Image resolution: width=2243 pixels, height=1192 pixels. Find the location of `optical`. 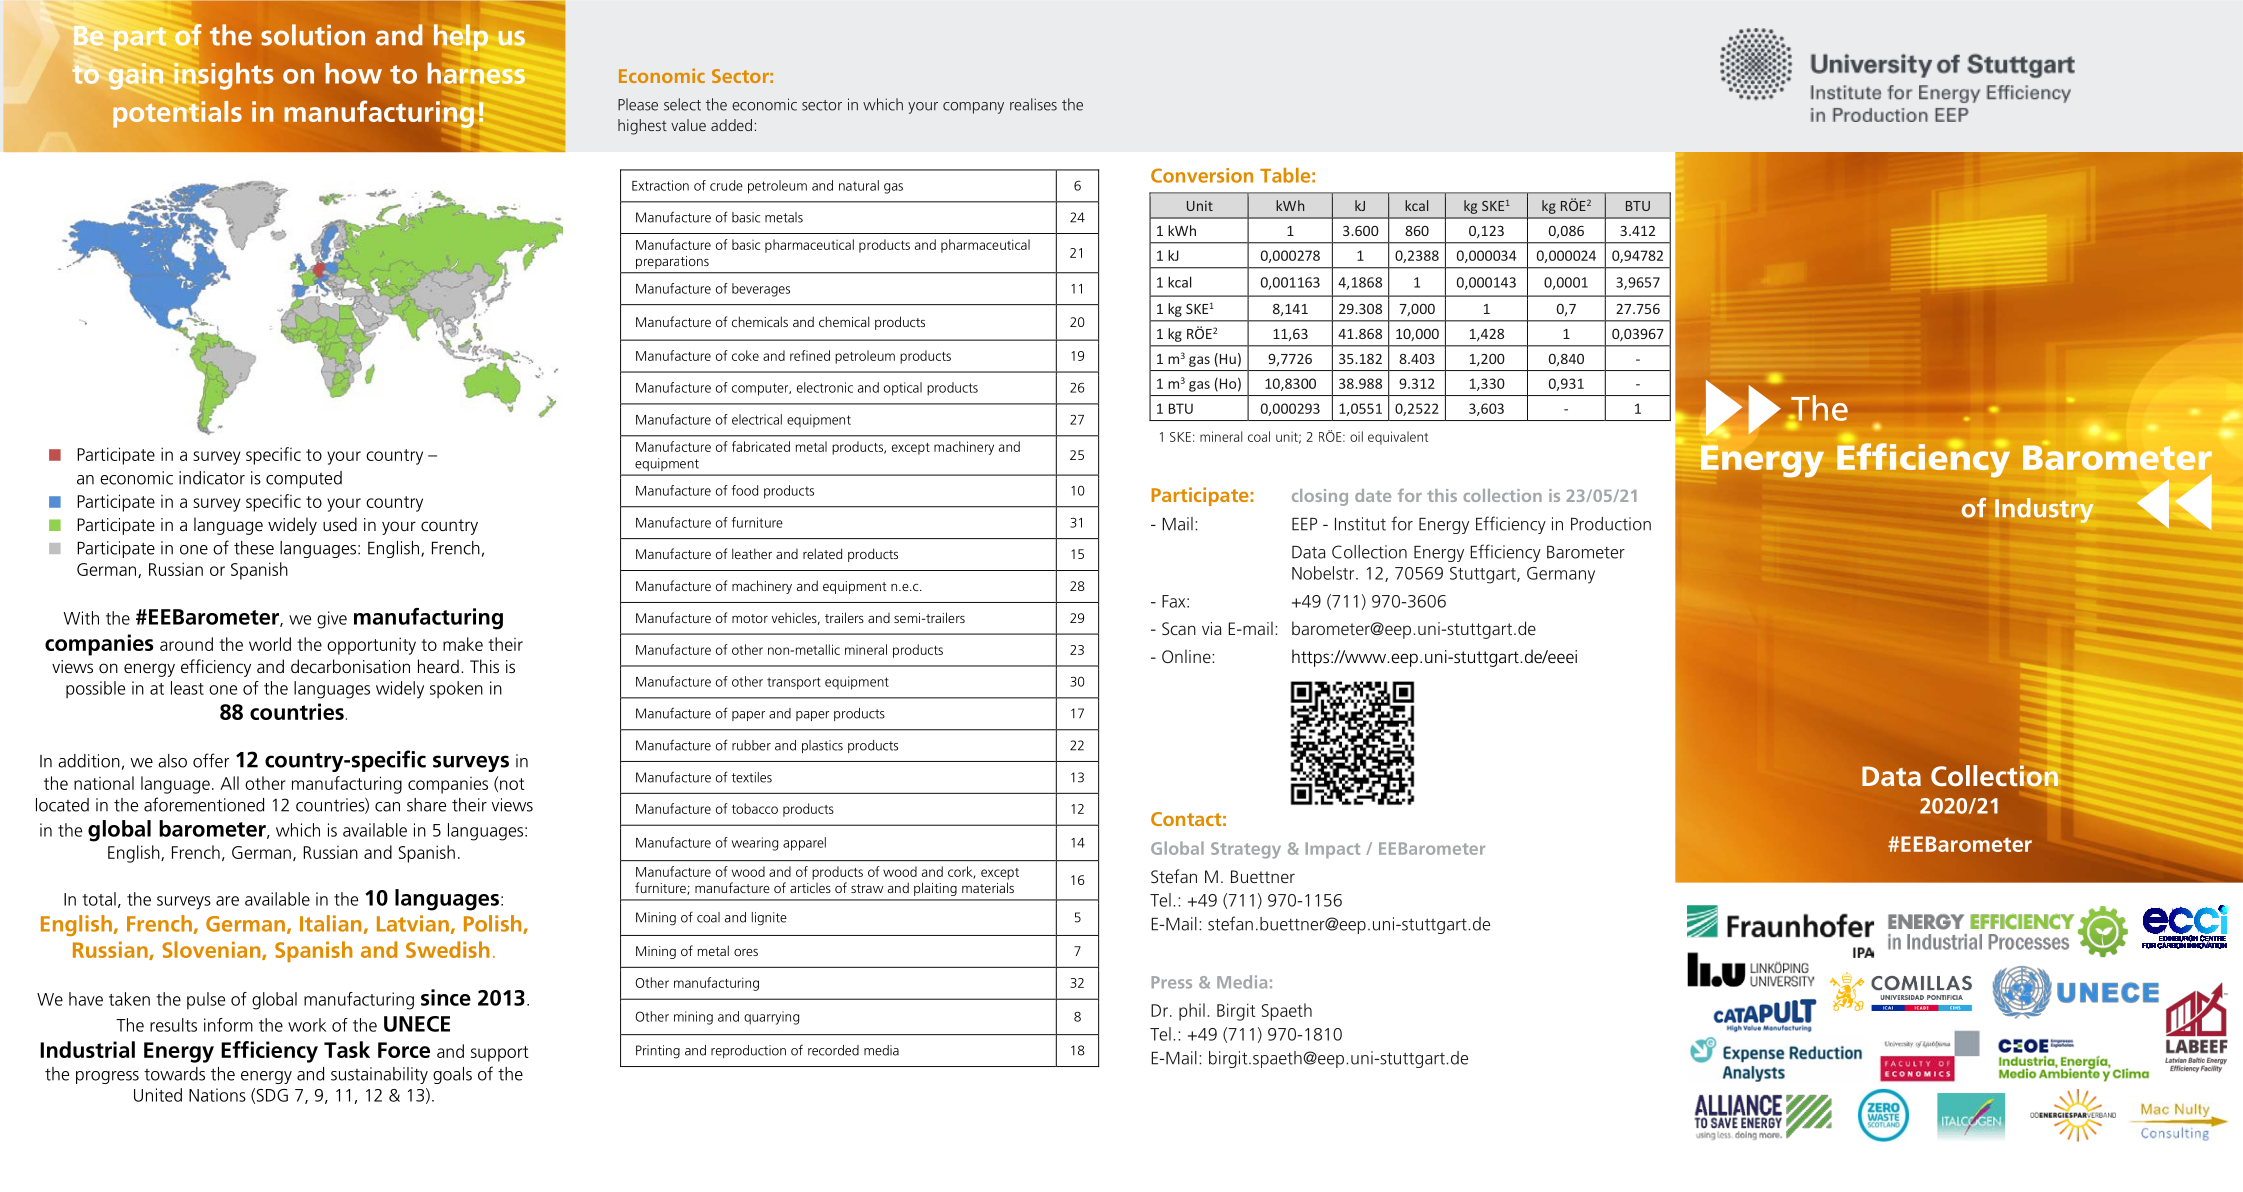

optical is located at coordinates (903, 389).
